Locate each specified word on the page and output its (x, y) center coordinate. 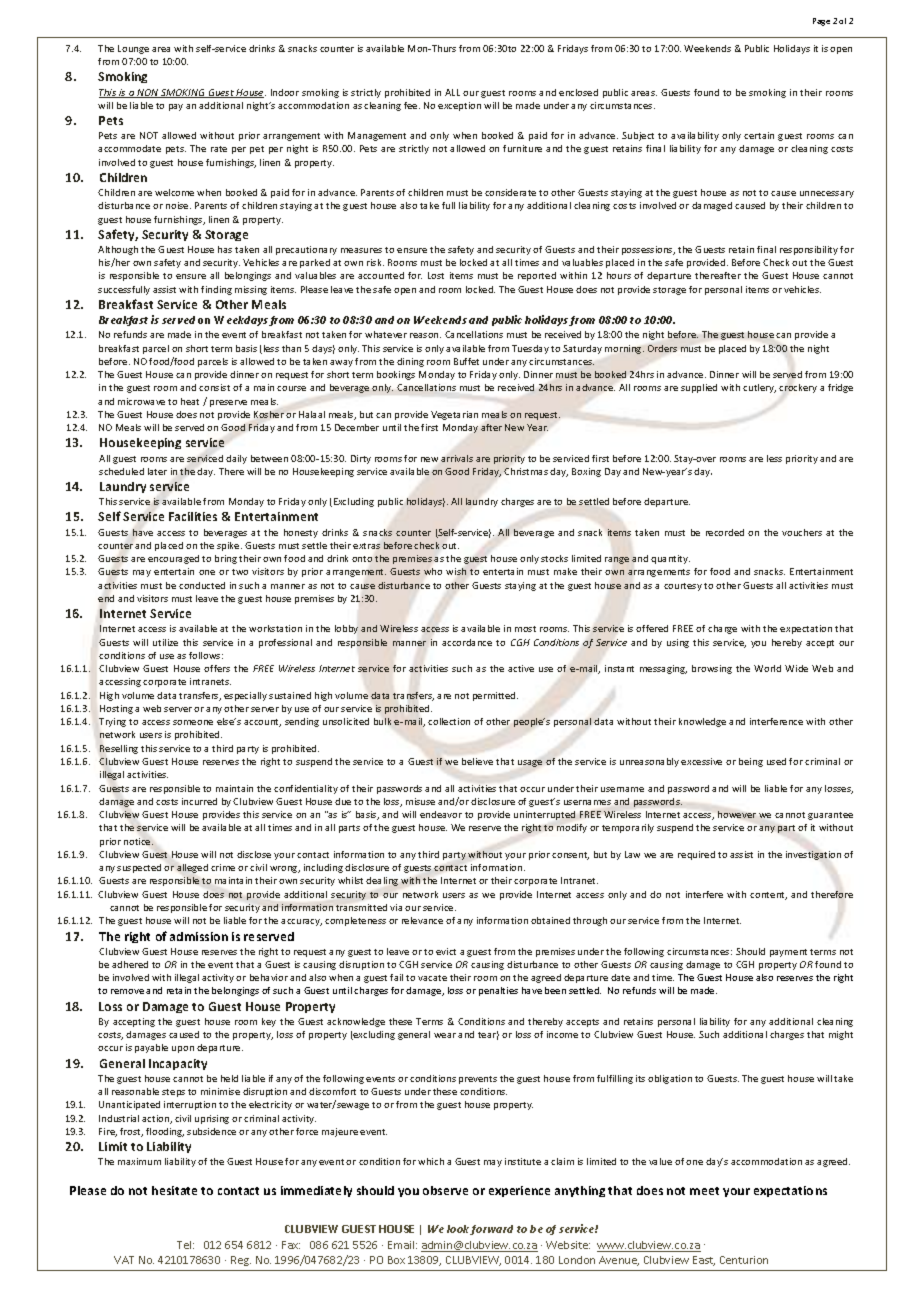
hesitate (174, 1190)
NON (148, 93)
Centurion (744, 1260)
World (767, 668)
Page (821, 22)
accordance (467, 642)
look (459, 1230)
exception (459, 106)
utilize (165, 642)
